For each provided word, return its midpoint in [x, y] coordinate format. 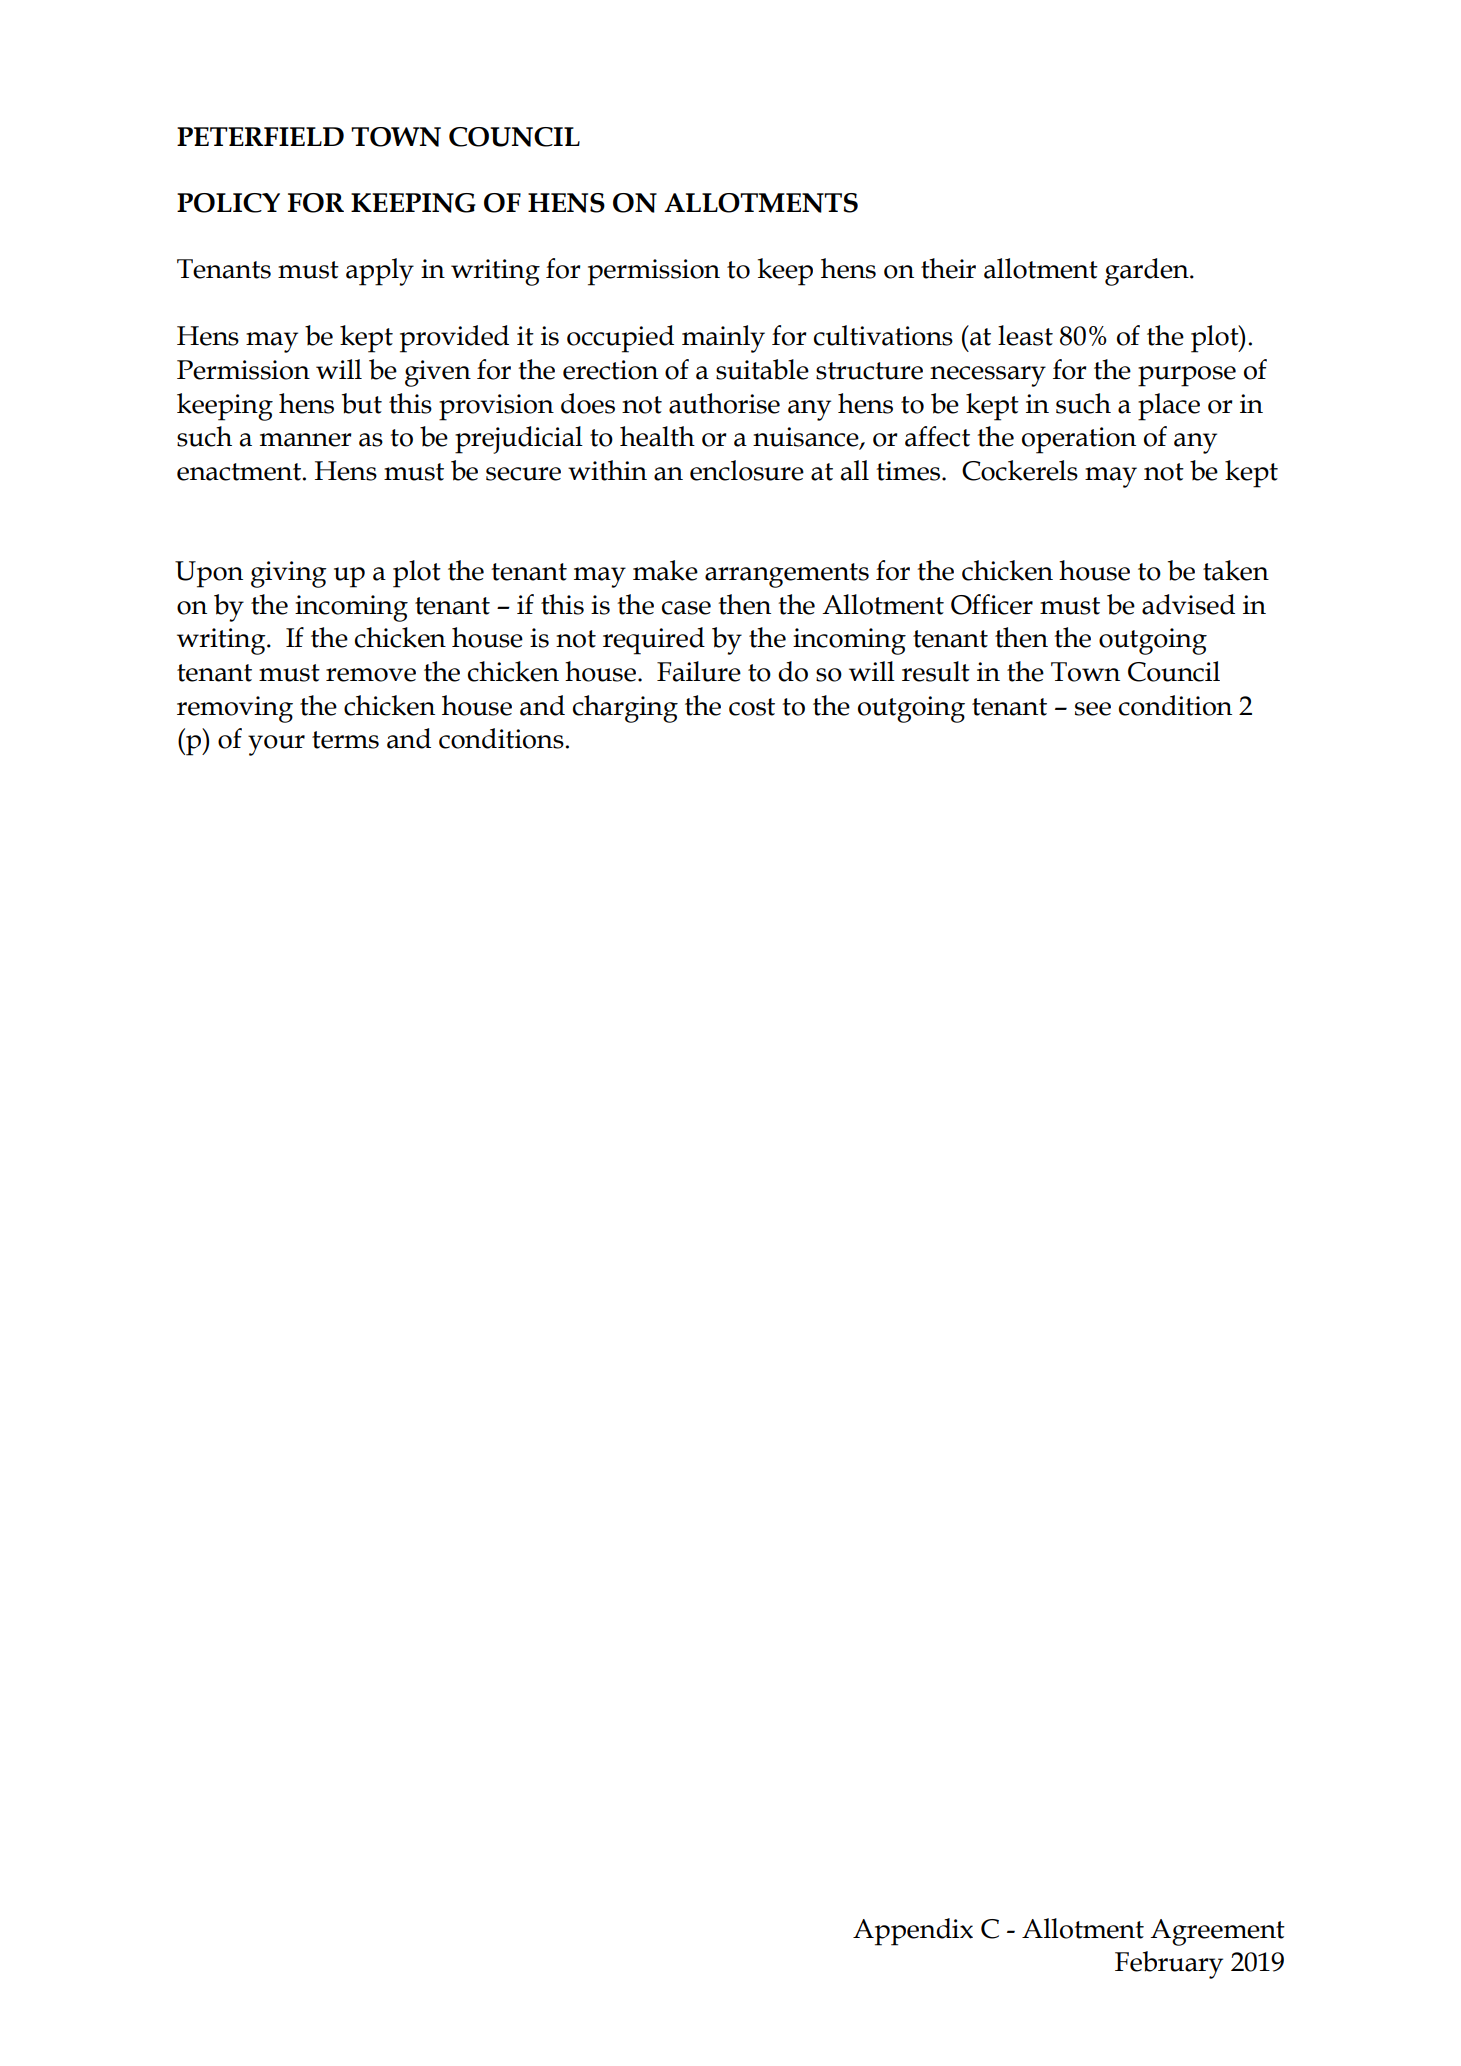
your [276, 745]
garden [1148, 272]
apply [380, 272]
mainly [723, 339]
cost [752, 707]
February [1169, 1965]
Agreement [1217, 1932]
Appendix [913, 1932]
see [1093, 709]
